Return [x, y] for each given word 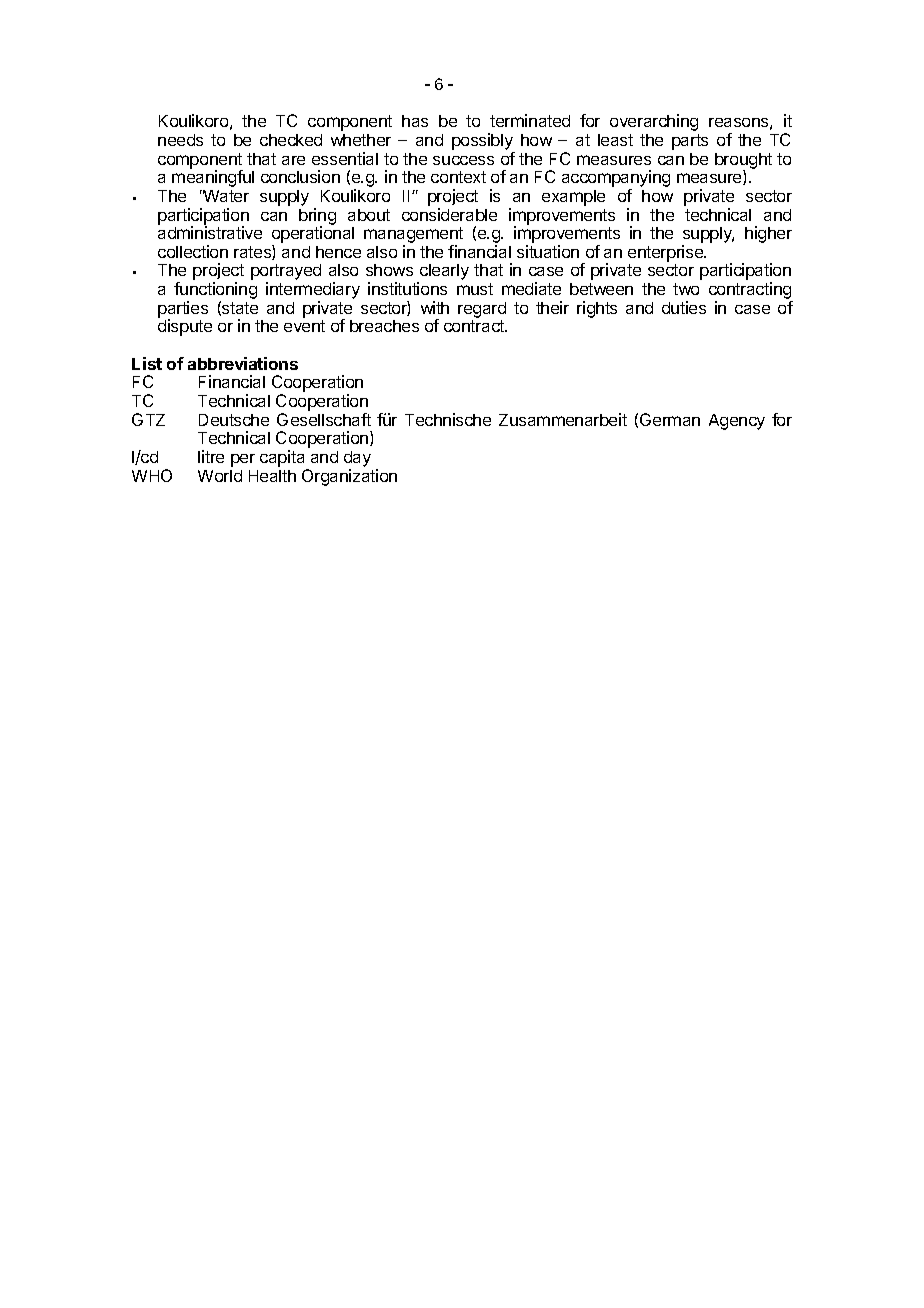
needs [180, 140]
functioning [215, 292]
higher [768, 234]
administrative [210, 232]
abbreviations [243, 363]
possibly [483, 143]
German [670, 419]
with [435, 307]
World [220, 476]
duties [684, 307]
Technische [448, 419]
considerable [449, 214]
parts [690, 142]
